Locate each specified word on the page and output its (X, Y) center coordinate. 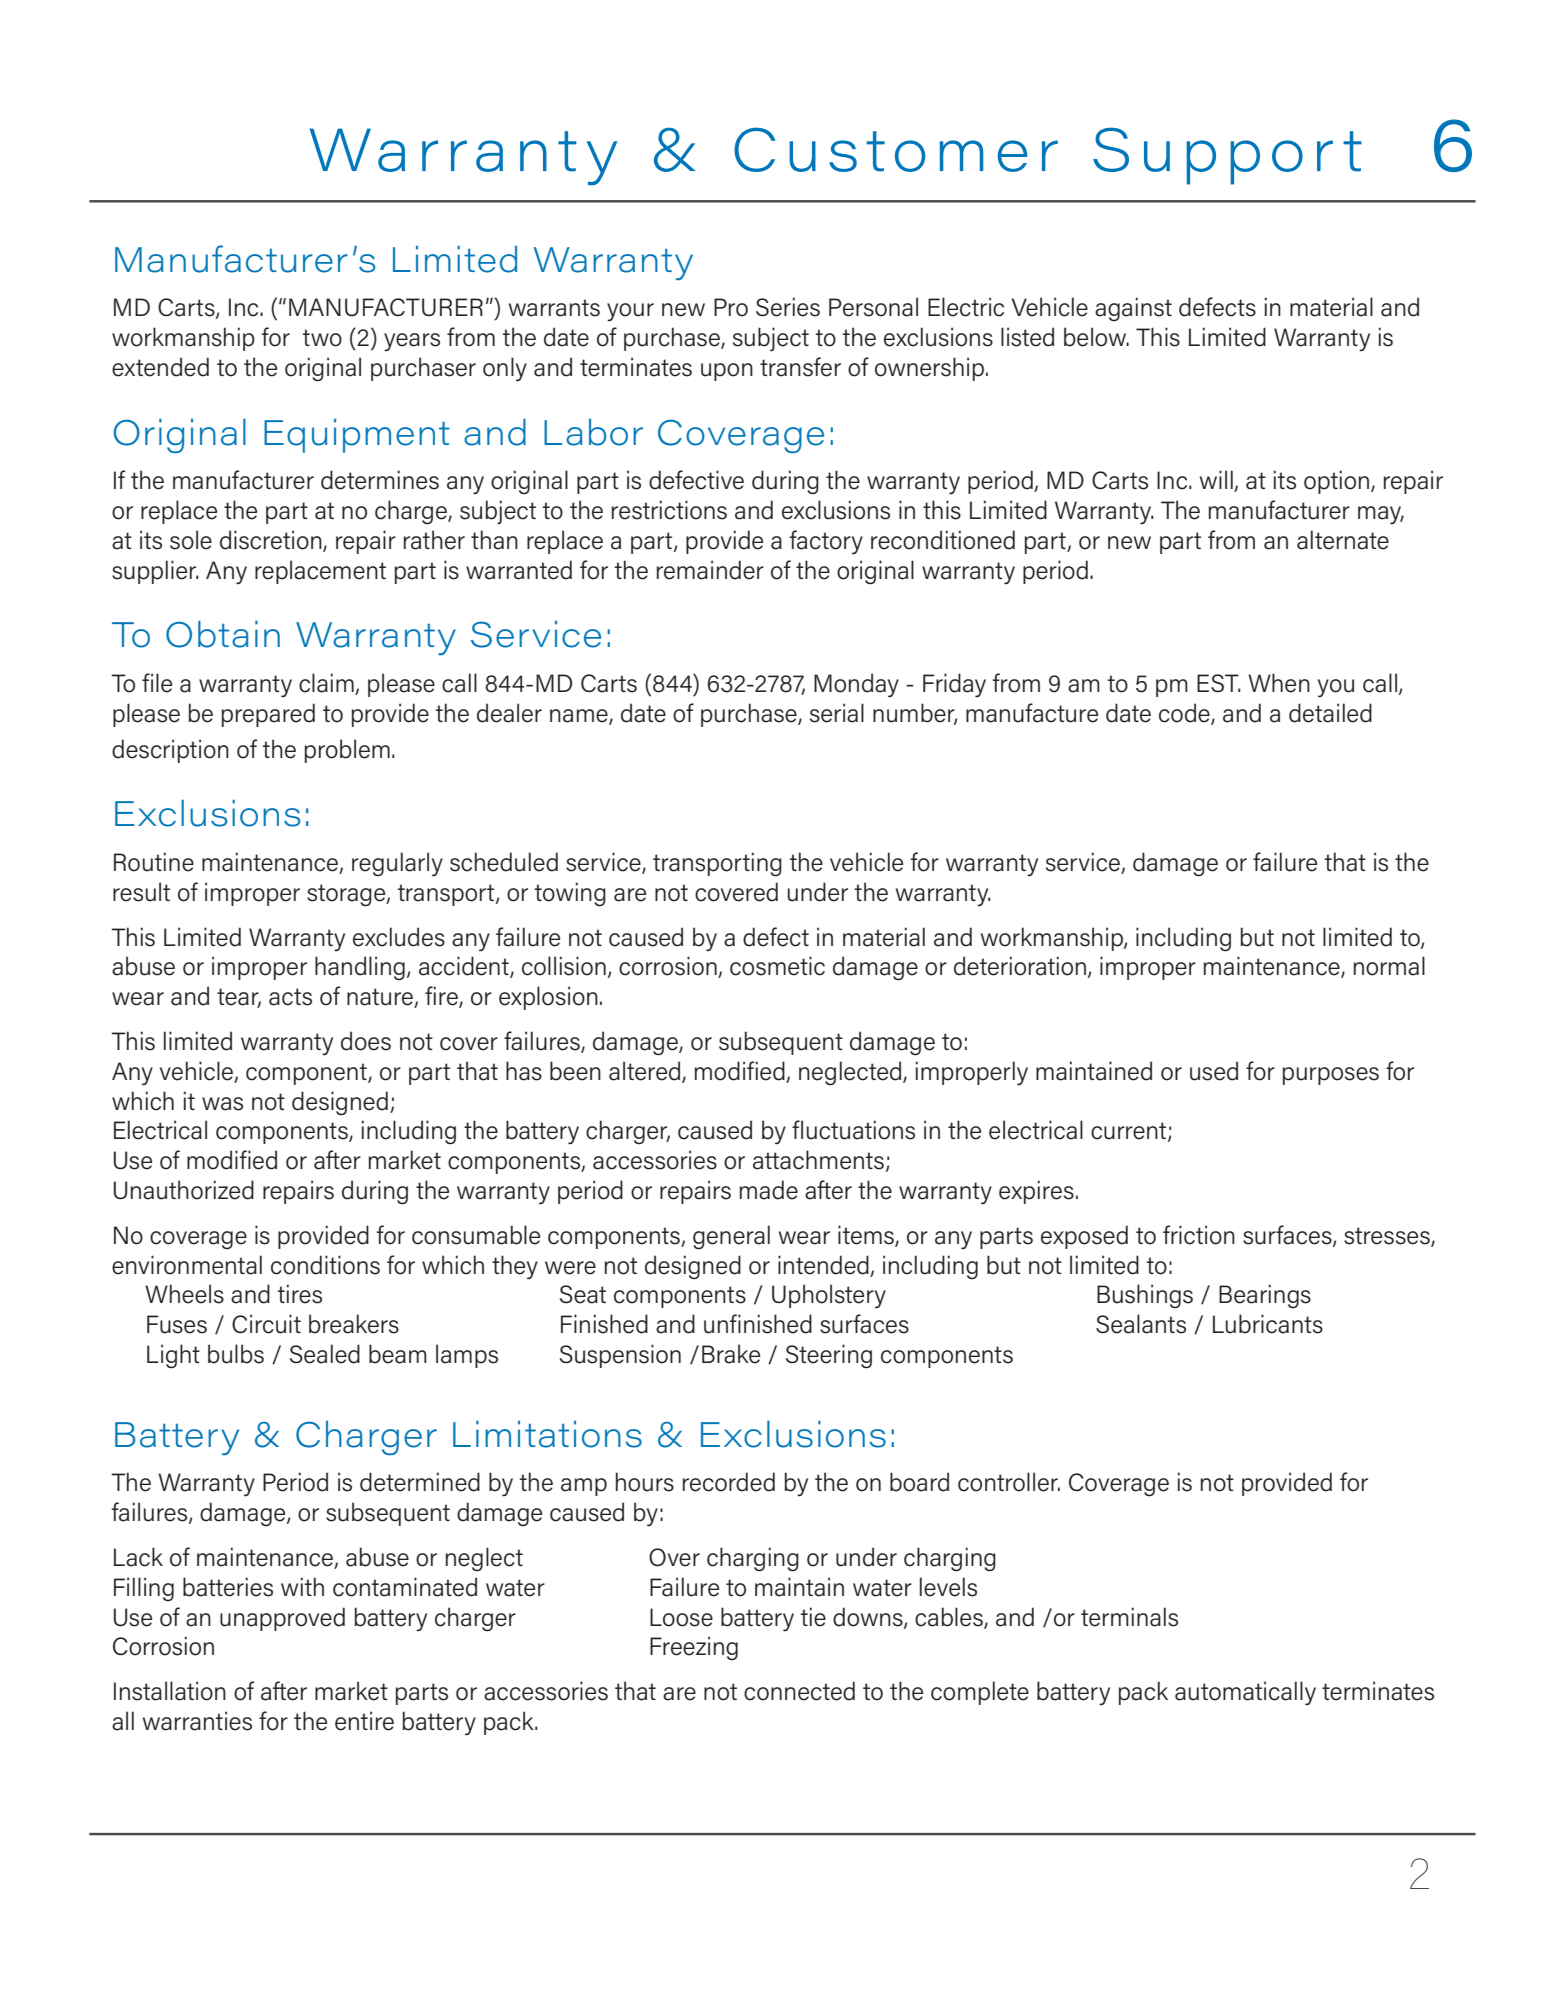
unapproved (282, 1619)
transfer (800, 367)
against (1133, 309)
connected (799, 1691)
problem (347, 751)
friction (1199, 1235)
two (322, 338)
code (1185, 714)
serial (837, 713)
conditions (325, 1265)
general (731, 1237)
